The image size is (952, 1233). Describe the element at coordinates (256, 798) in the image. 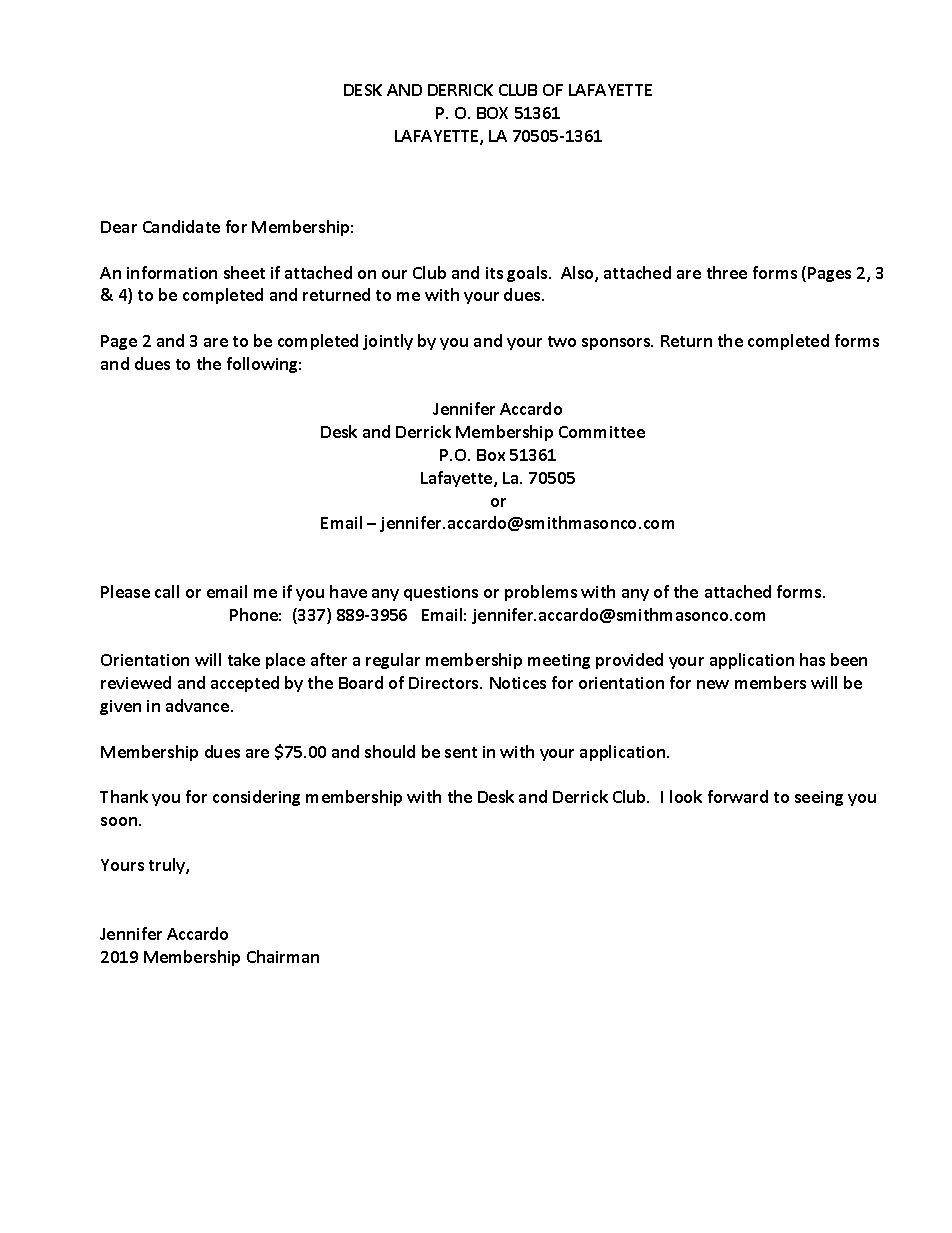

I see `considering` at that location.
